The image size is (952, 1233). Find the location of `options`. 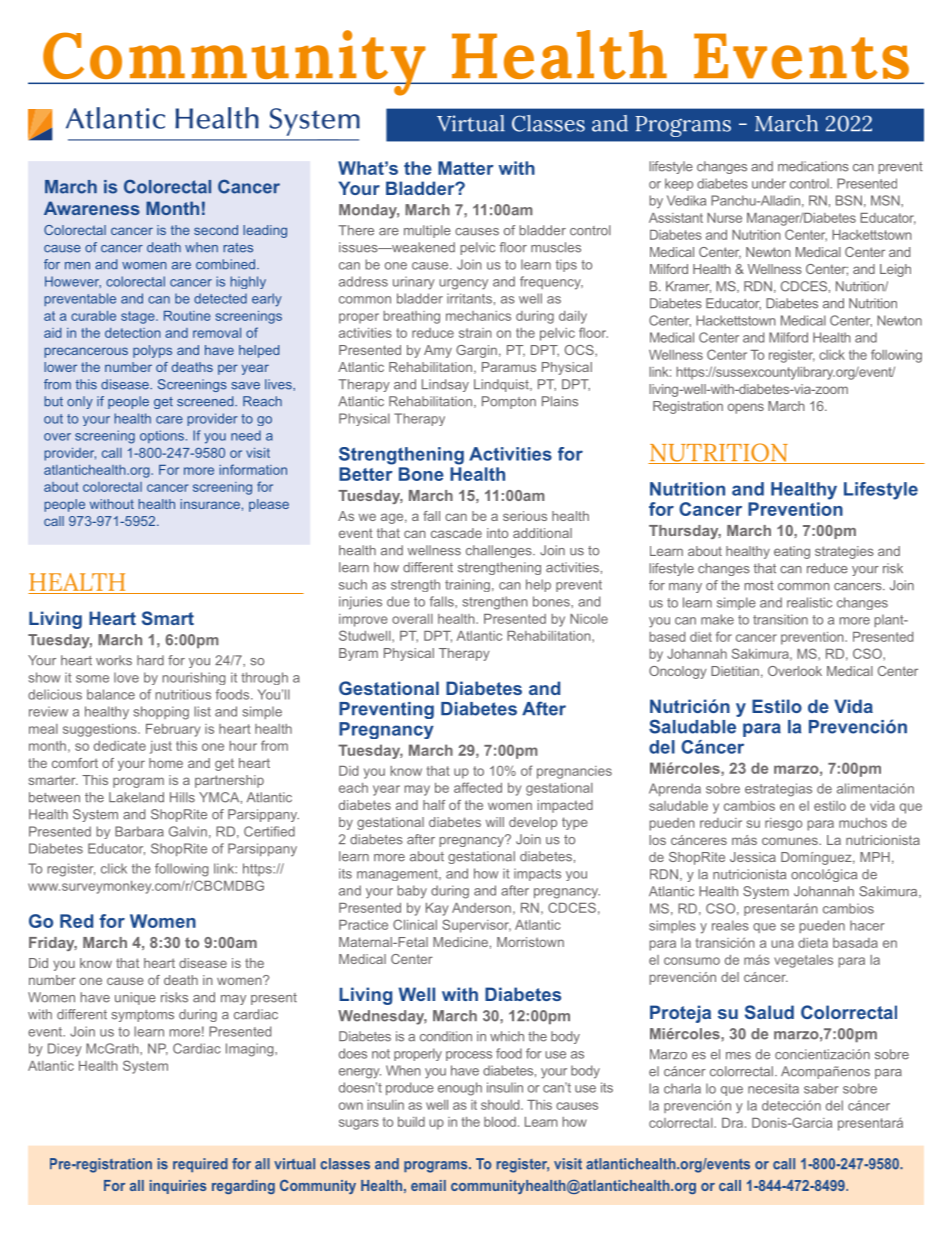

options is located at coordinates (162, 436).
